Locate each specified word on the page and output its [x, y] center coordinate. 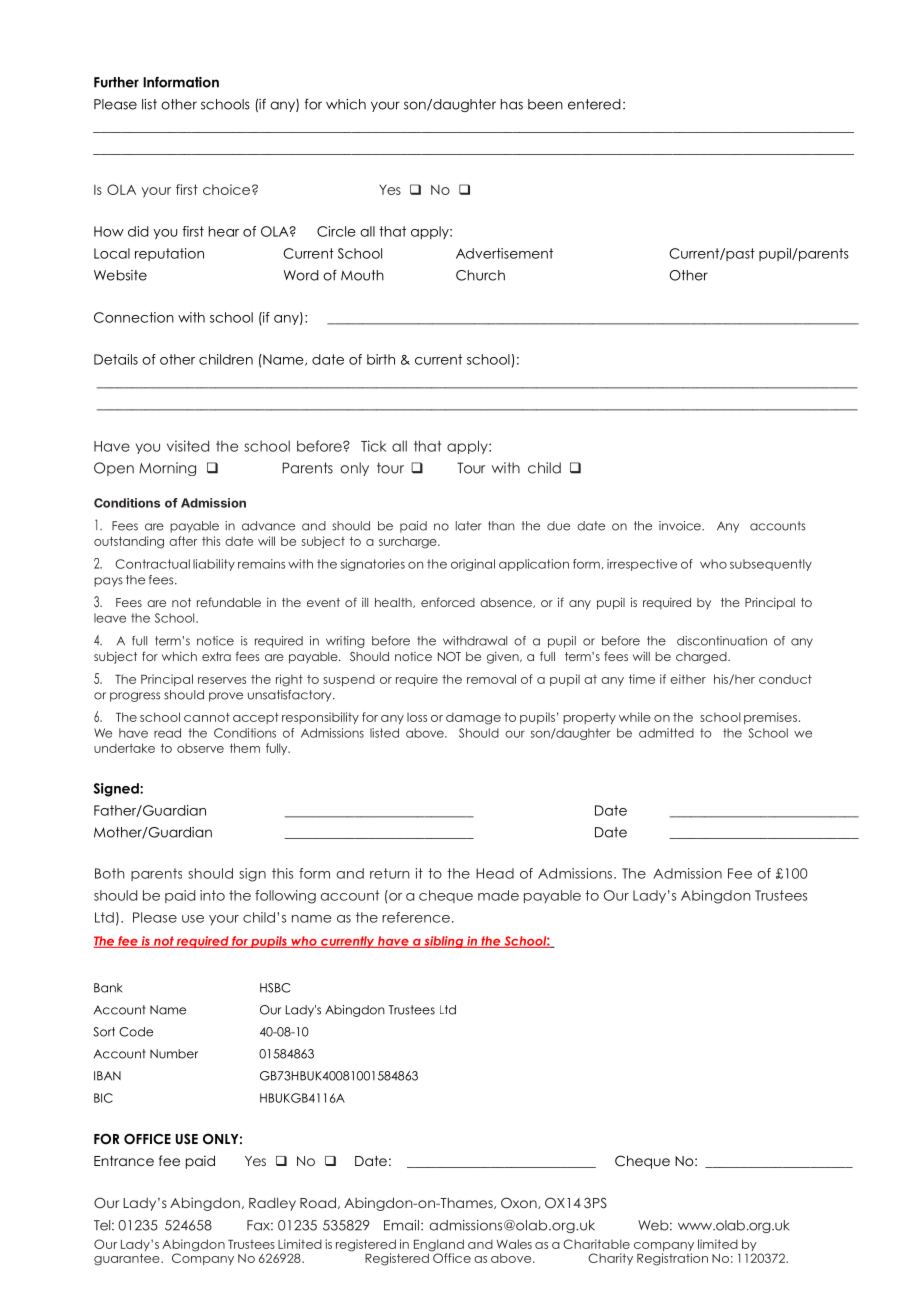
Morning [167, 469]
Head [495, 873]
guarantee [128, 1259]
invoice [681, 526]
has [512, 104]
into [212, 895]
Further [116, 82]
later [469, 526]
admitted [666, 733]
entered [594, 104]
